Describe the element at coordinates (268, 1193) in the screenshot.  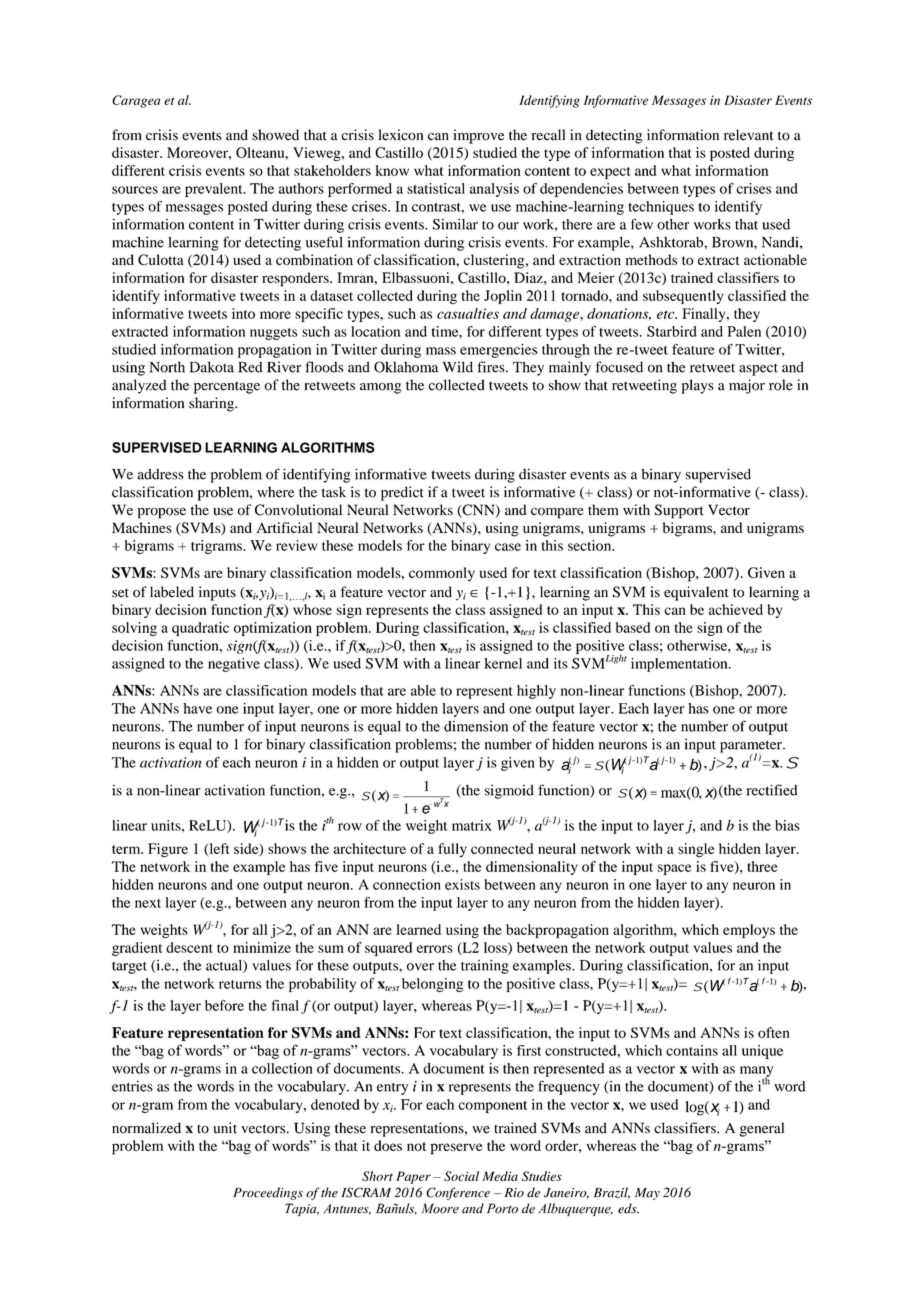
I see `Proceedings` at that location.
